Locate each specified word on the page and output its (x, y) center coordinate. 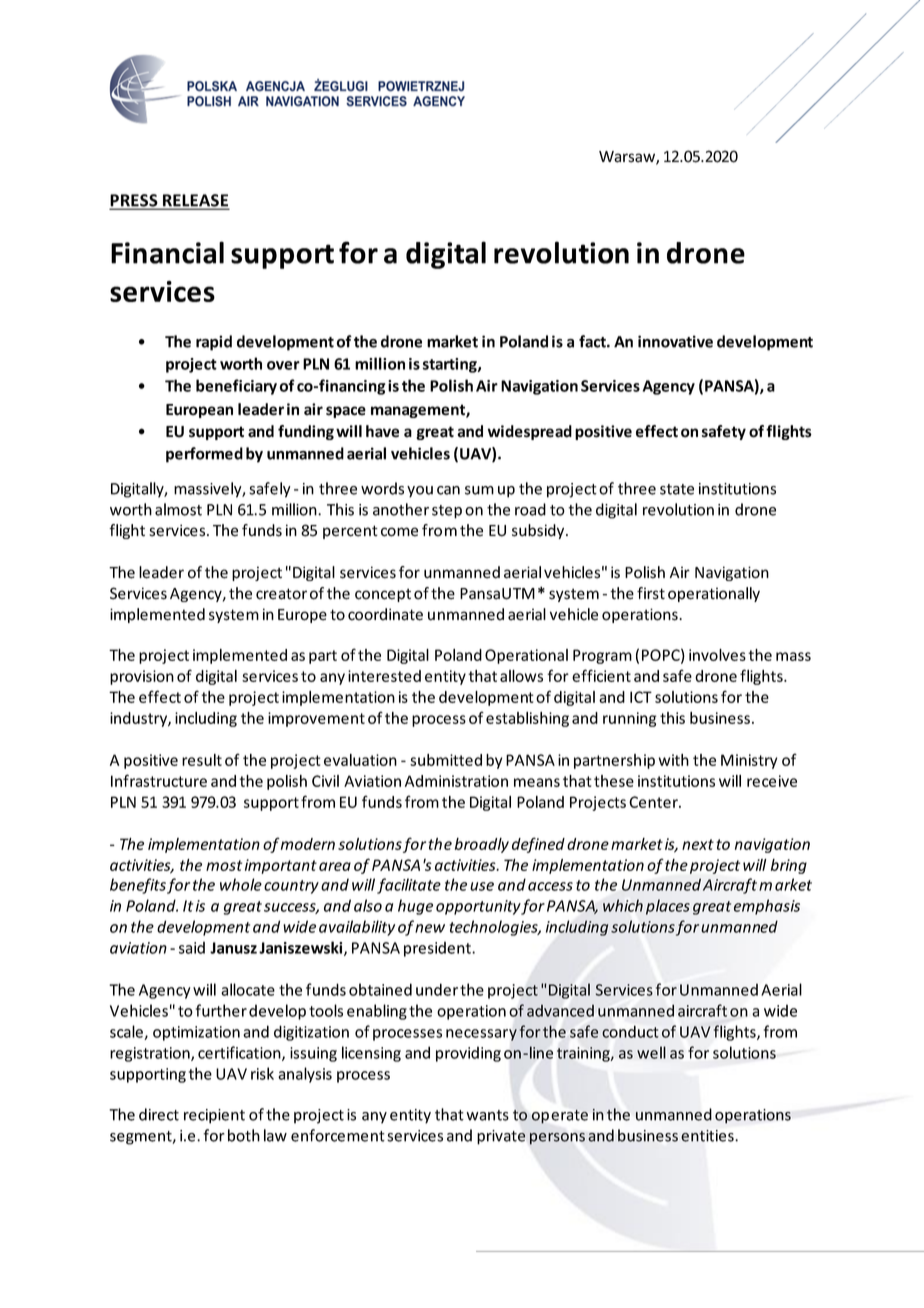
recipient (214, 1116)
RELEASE (195, 201)
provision (142, 677)
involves (717, 655)
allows (521, 676)
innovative (675, 341)
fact (593, 341)
